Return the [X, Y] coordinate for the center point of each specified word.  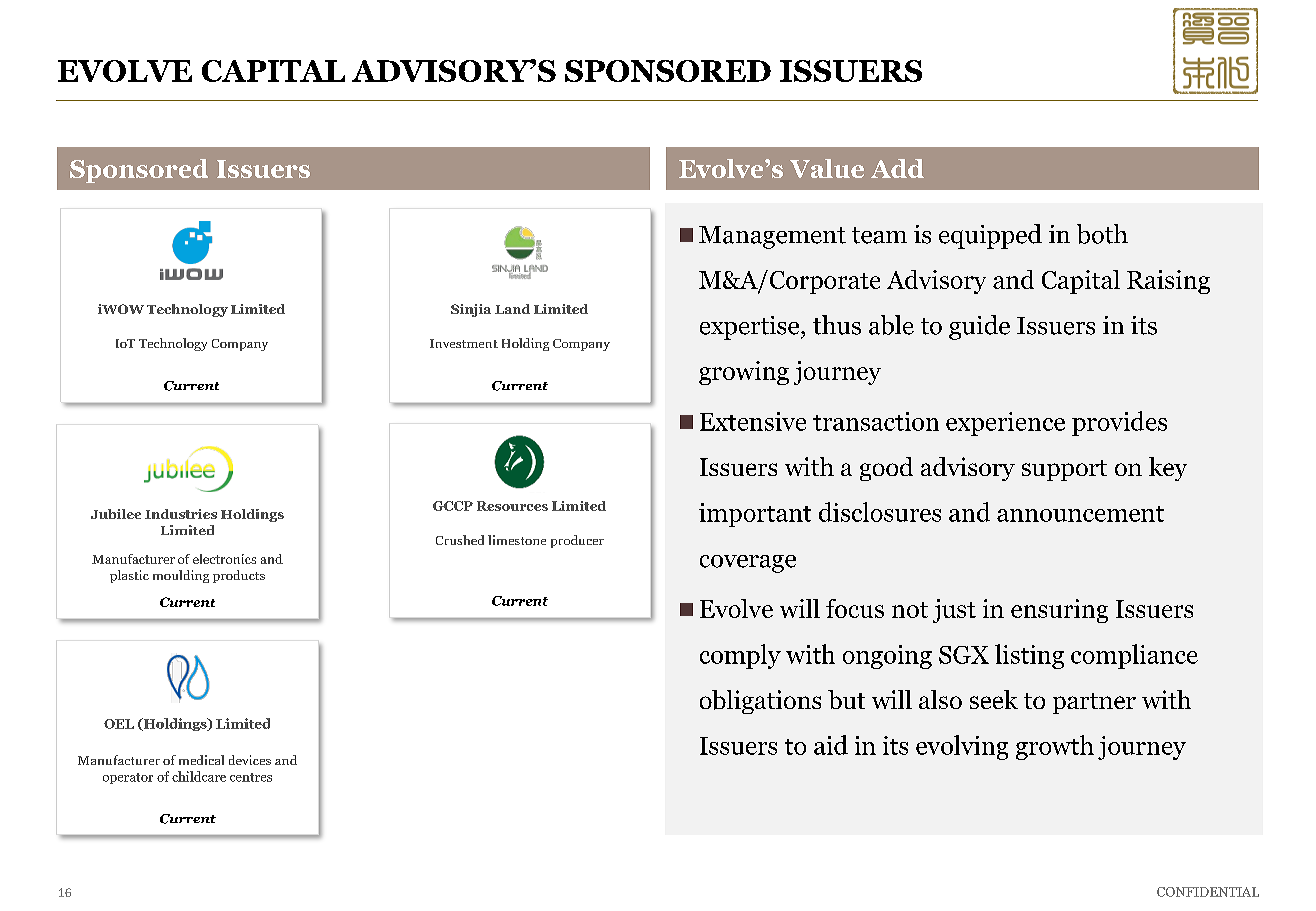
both [1102, 234]
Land [512, 309]
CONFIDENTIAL [1208, 892]
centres [251, 777]
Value [827, 168]
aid [831, 745]
